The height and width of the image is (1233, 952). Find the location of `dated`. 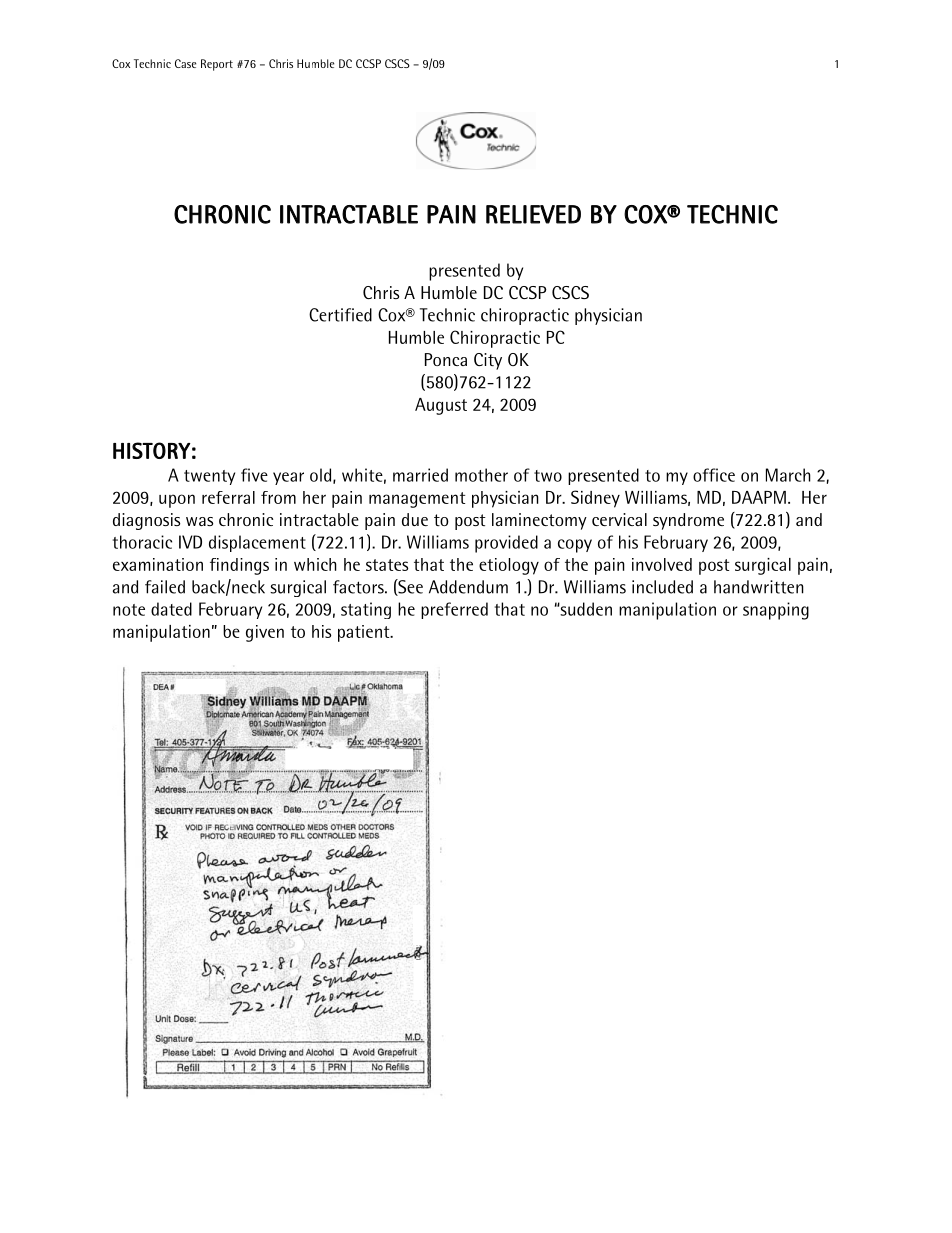

dated is located at coordinates (171, 609).
